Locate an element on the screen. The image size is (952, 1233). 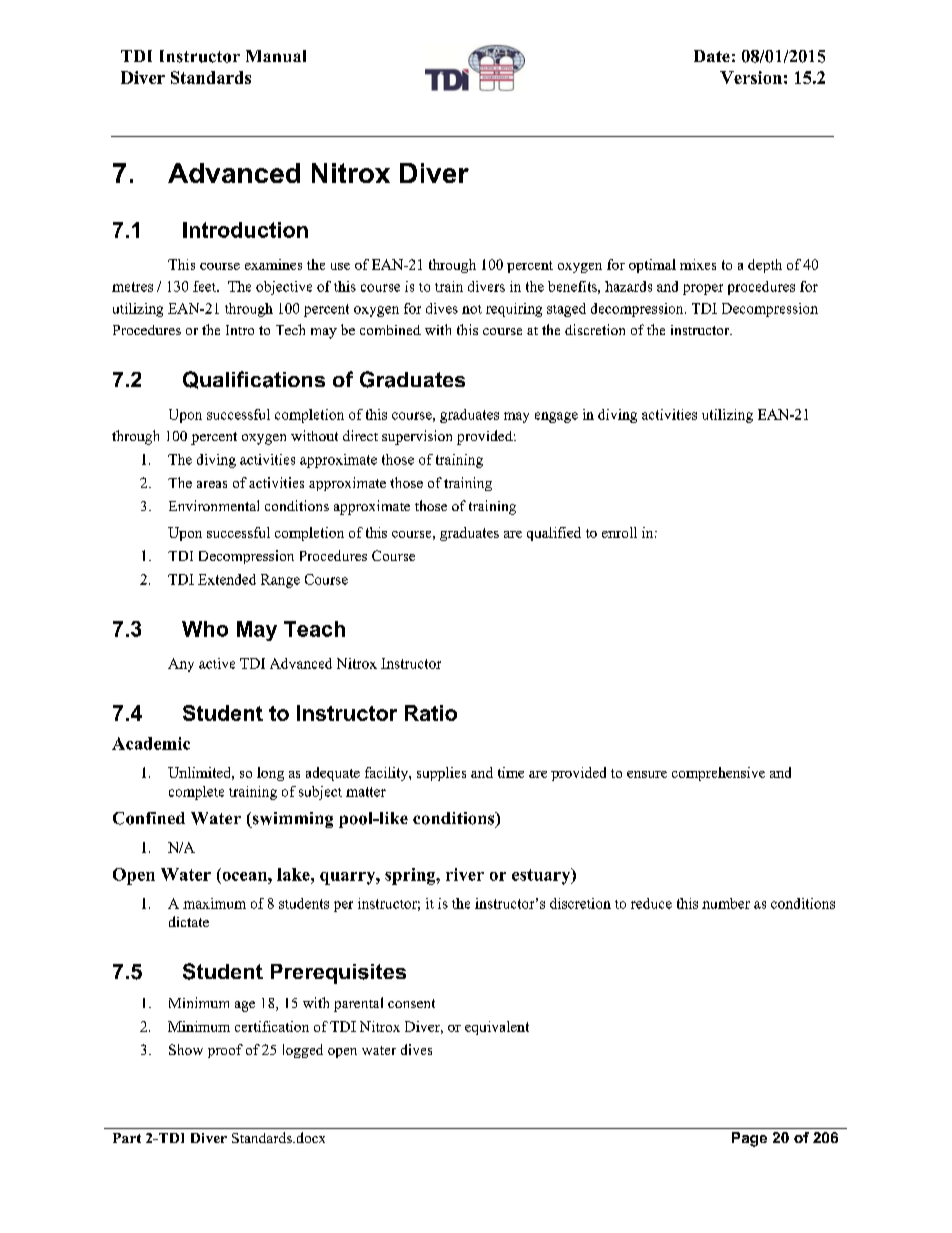
supplies is located at coordinates (441, 774).
